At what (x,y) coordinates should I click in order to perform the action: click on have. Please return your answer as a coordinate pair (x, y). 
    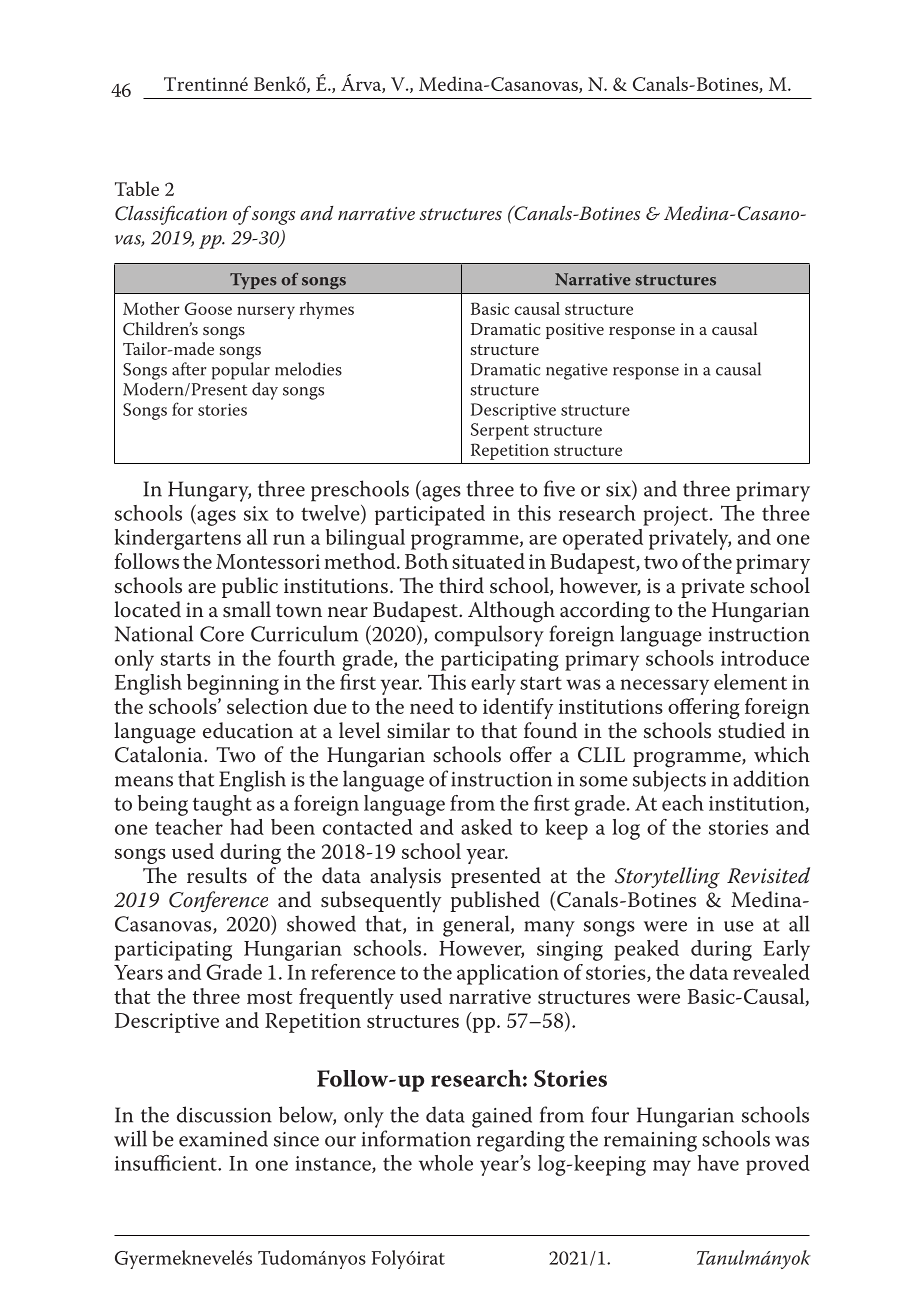
    Looking at the image, I should click on (718, 1163).
